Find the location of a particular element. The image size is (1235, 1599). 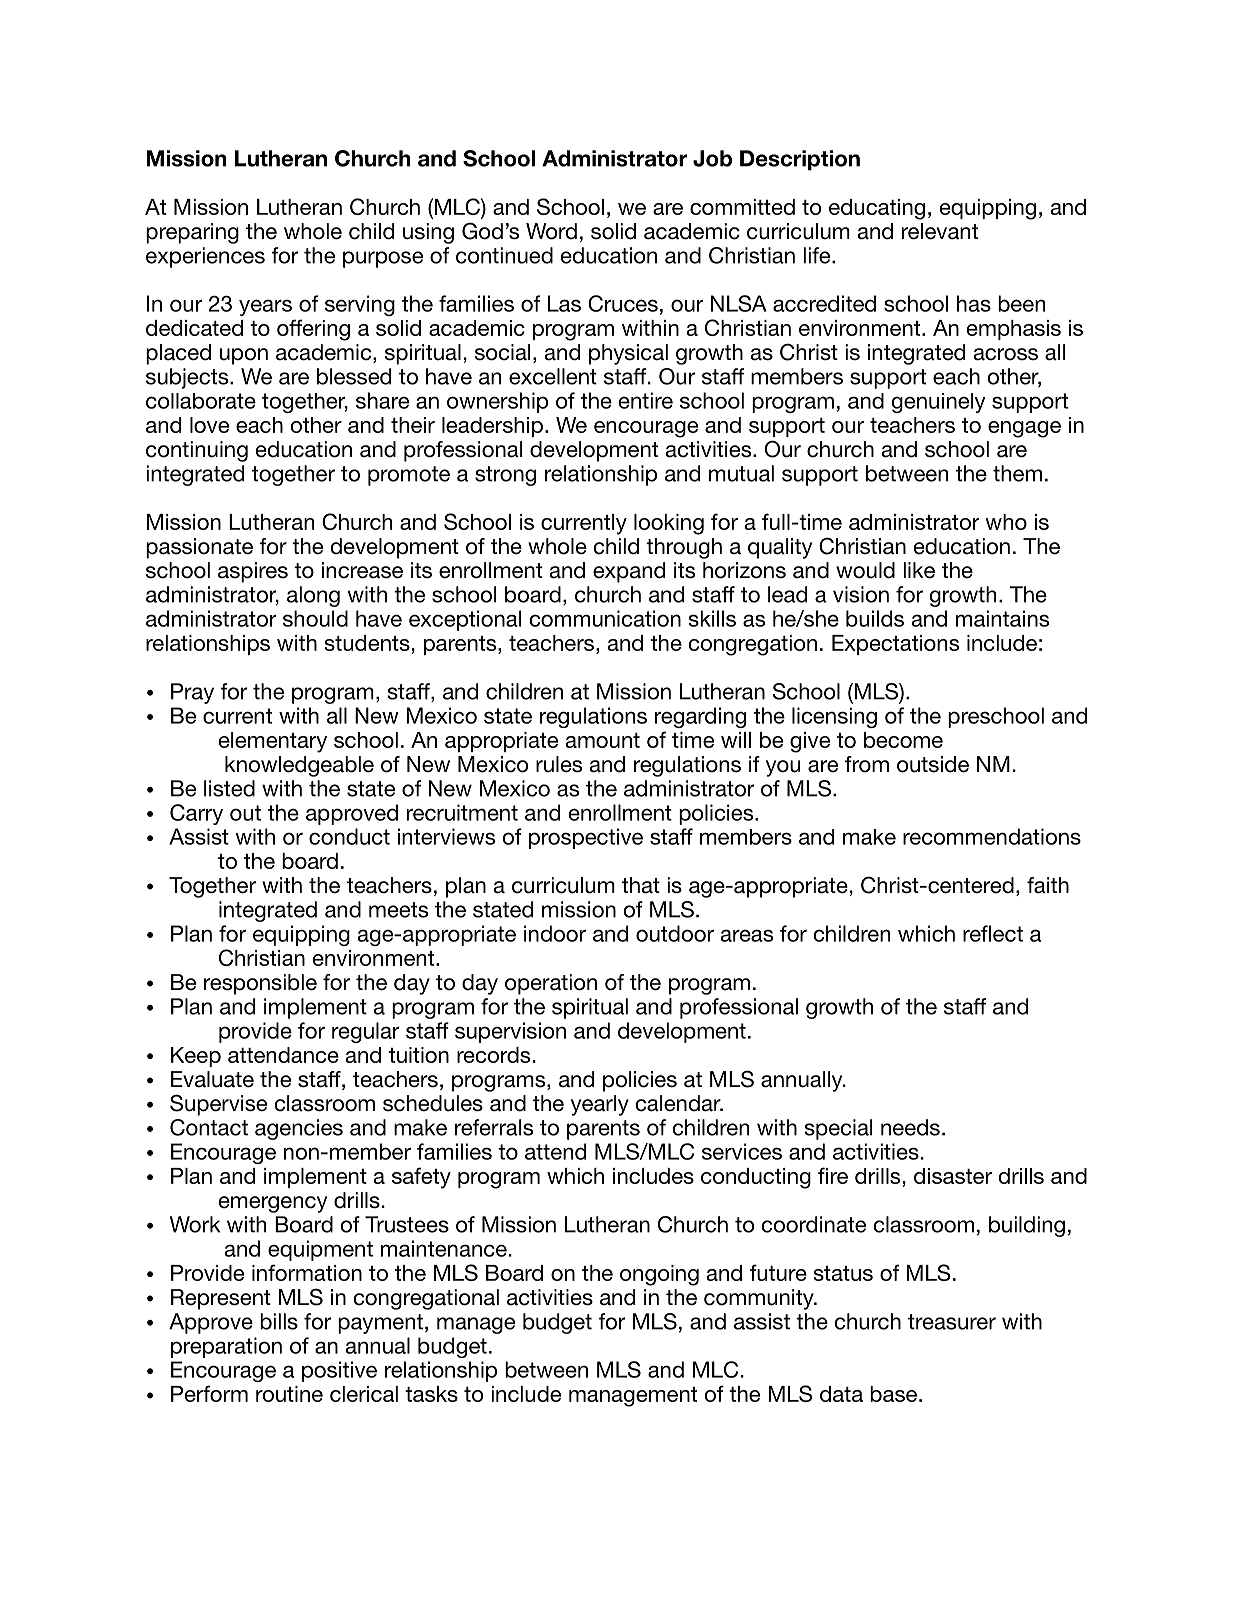

Word is located at coordinates (551, 231).
